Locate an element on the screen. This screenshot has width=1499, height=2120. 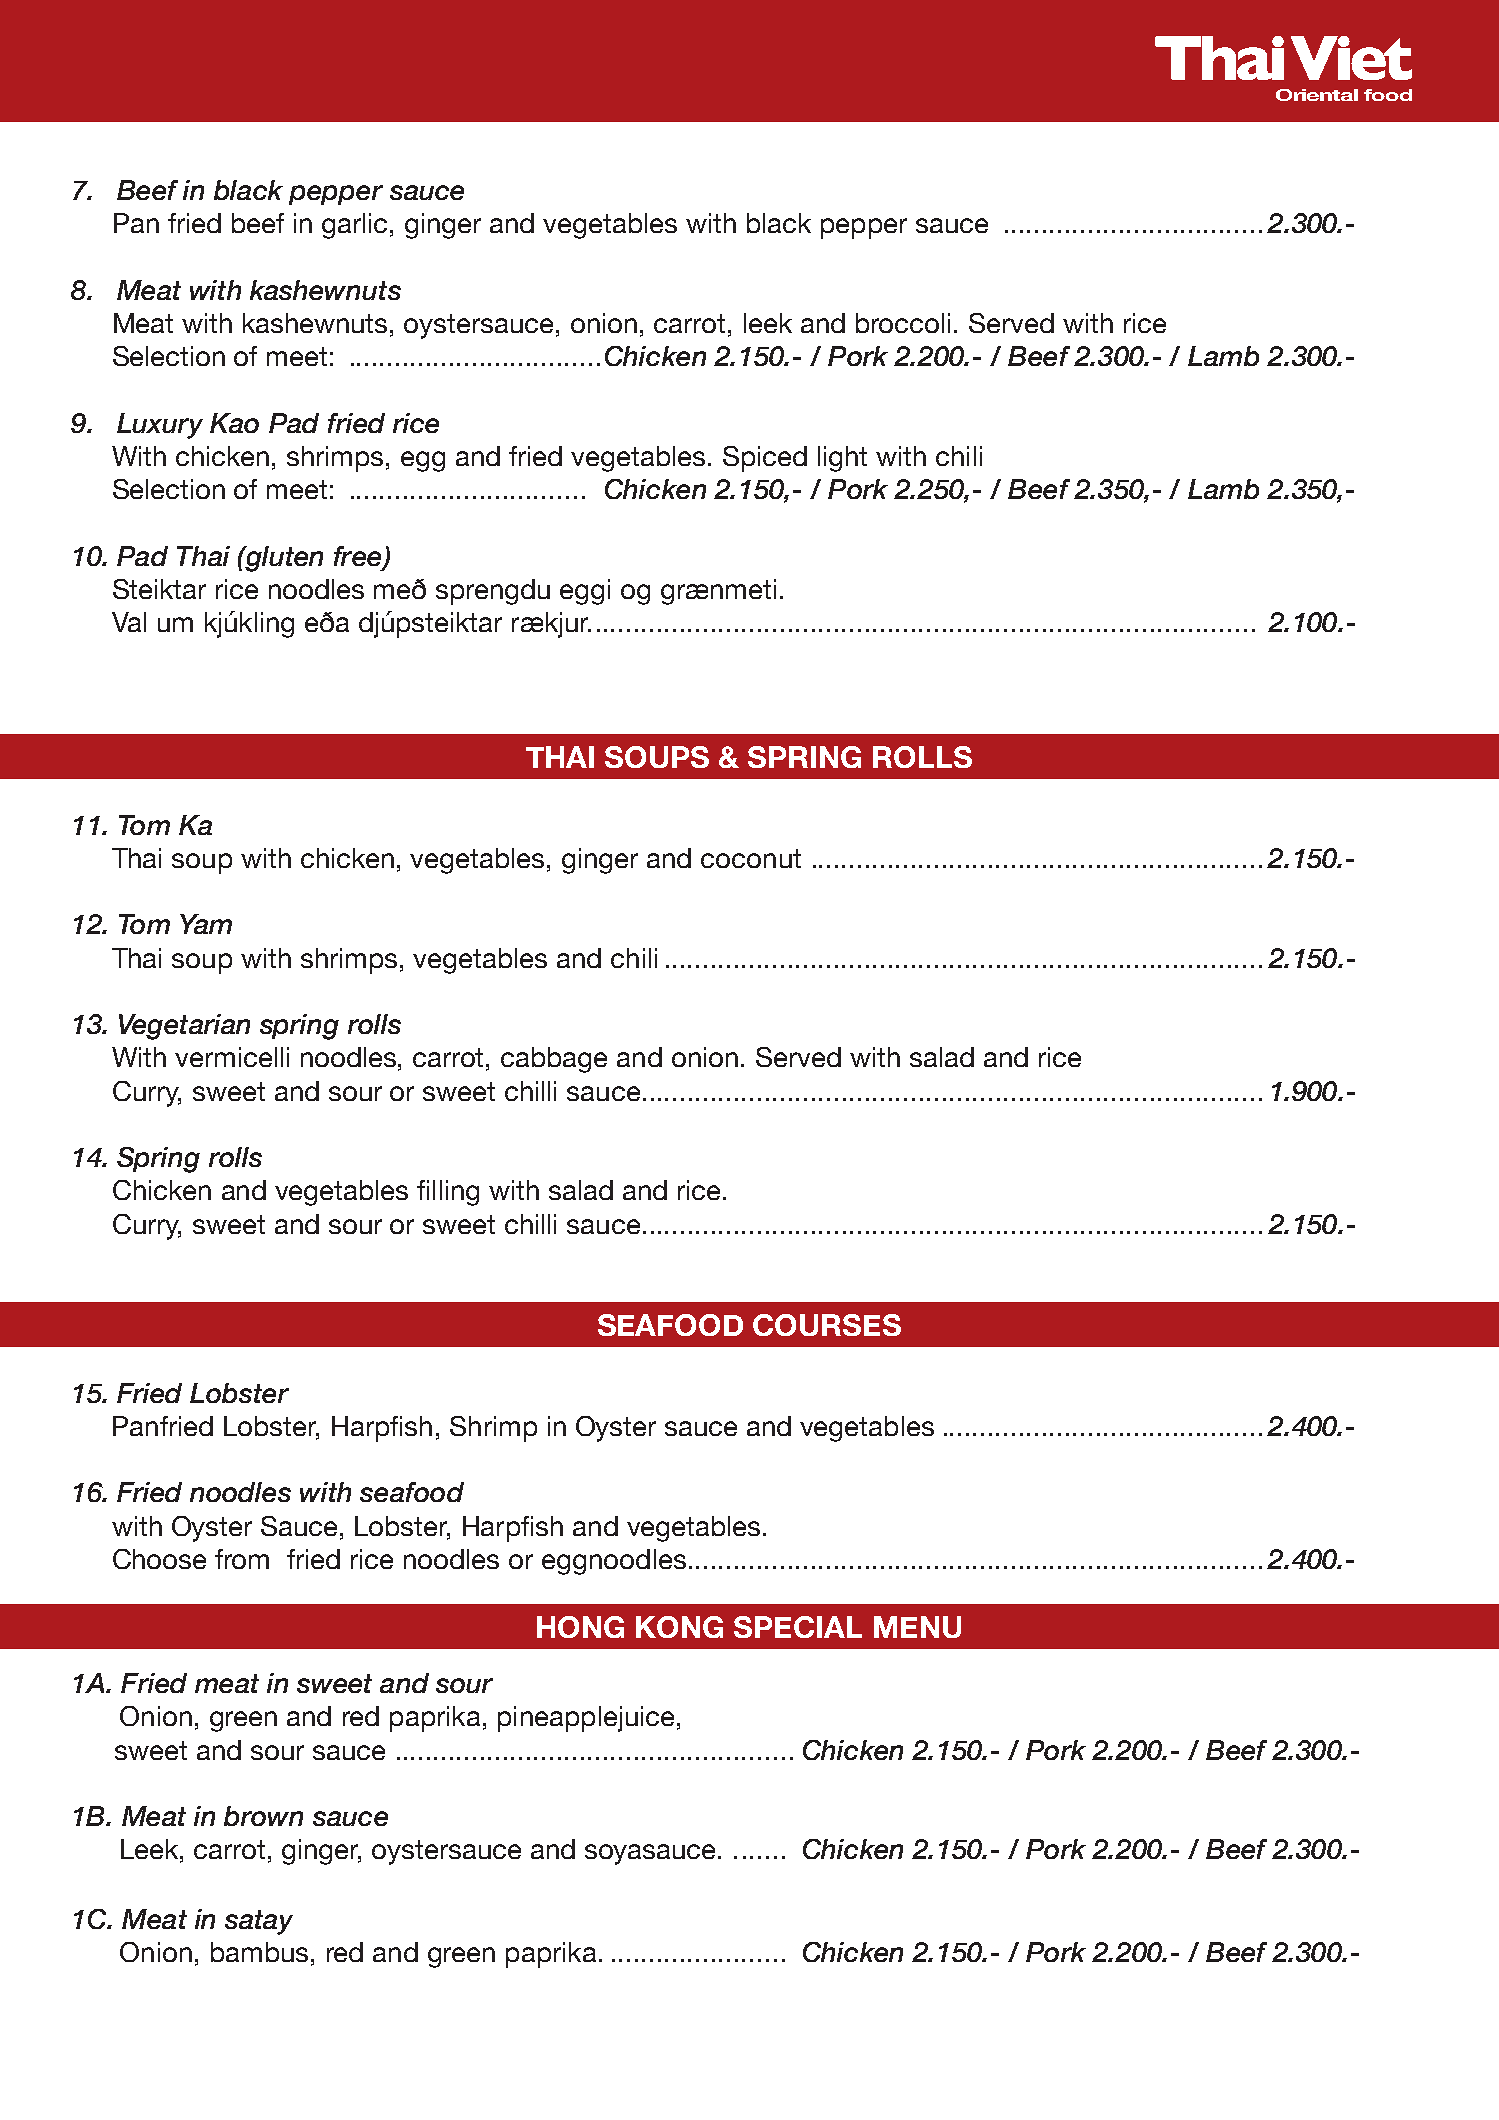
light is located at coordinates (842, 459).
